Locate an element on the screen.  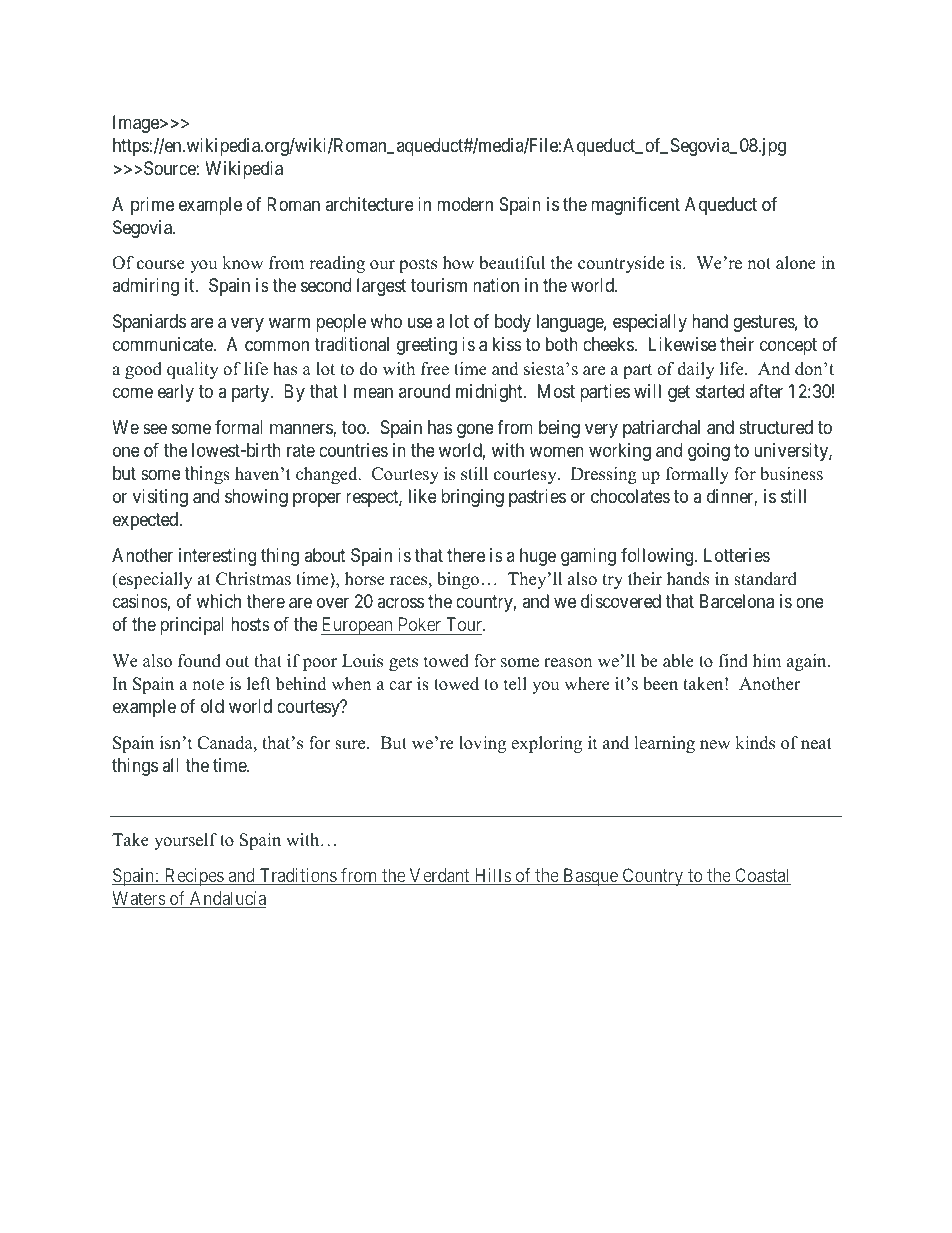
prime is located at coordinates (152, 206).
